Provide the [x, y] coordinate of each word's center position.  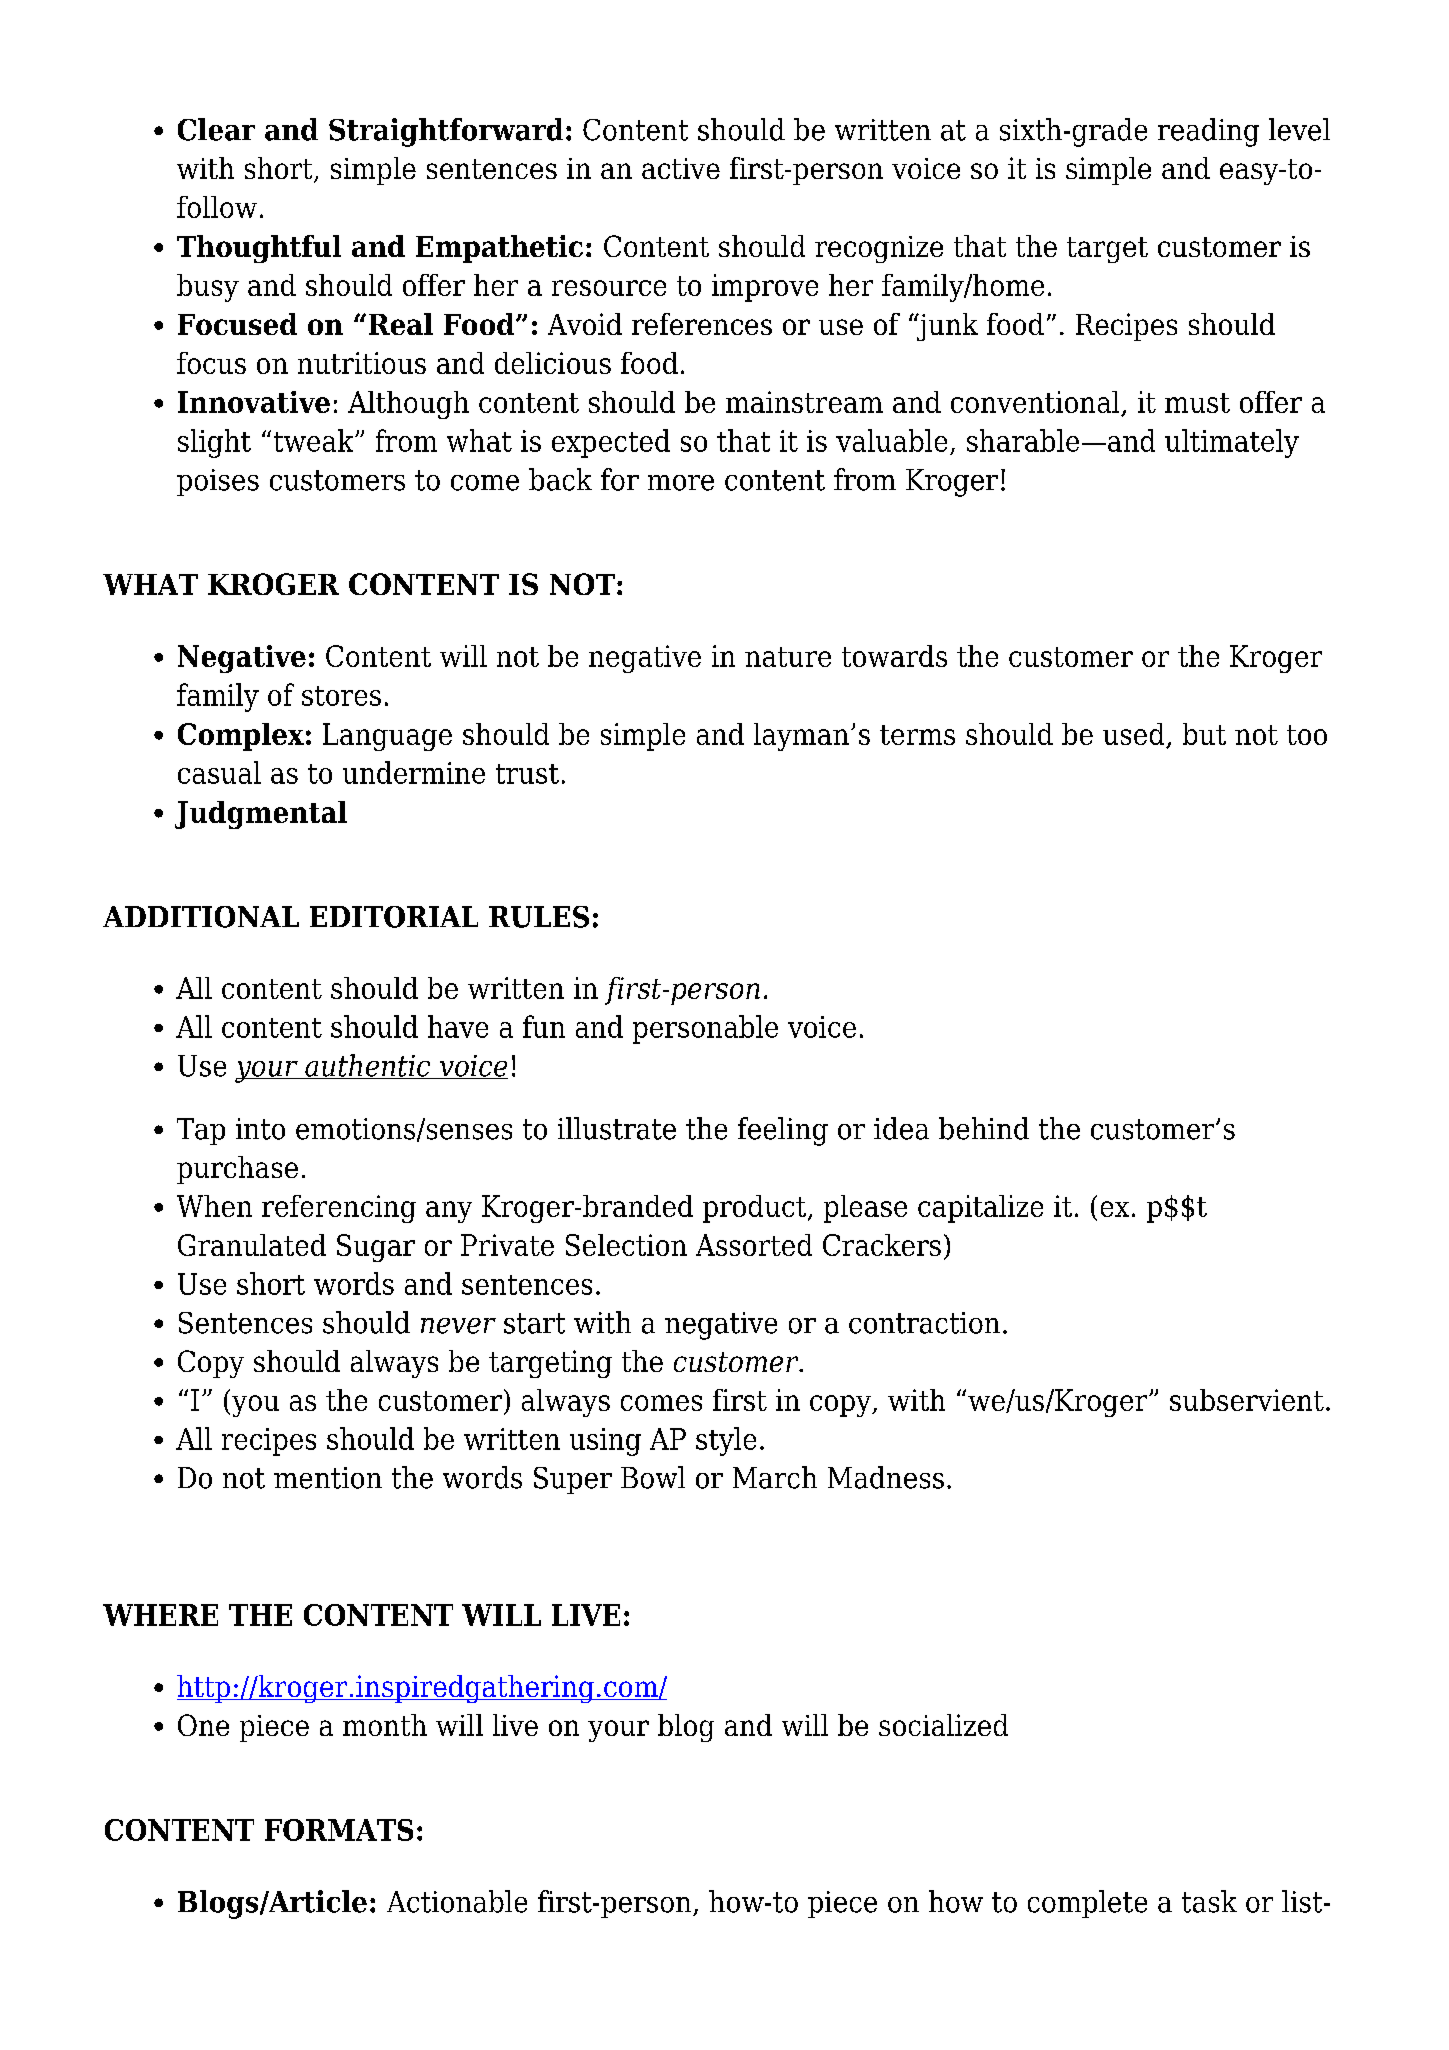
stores [341, 696]
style [726, 1441]
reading [1208, 132]
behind [984, 1128]
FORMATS [339, 1830]
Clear [216, 129]
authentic [368, 1066]
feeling [783, 1131]
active [681, 168]
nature [788, 657]
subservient [1247, 1400]
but [1204, 734]
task [1209, 1901]
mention [328, 1478]
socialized [943, 1725]
